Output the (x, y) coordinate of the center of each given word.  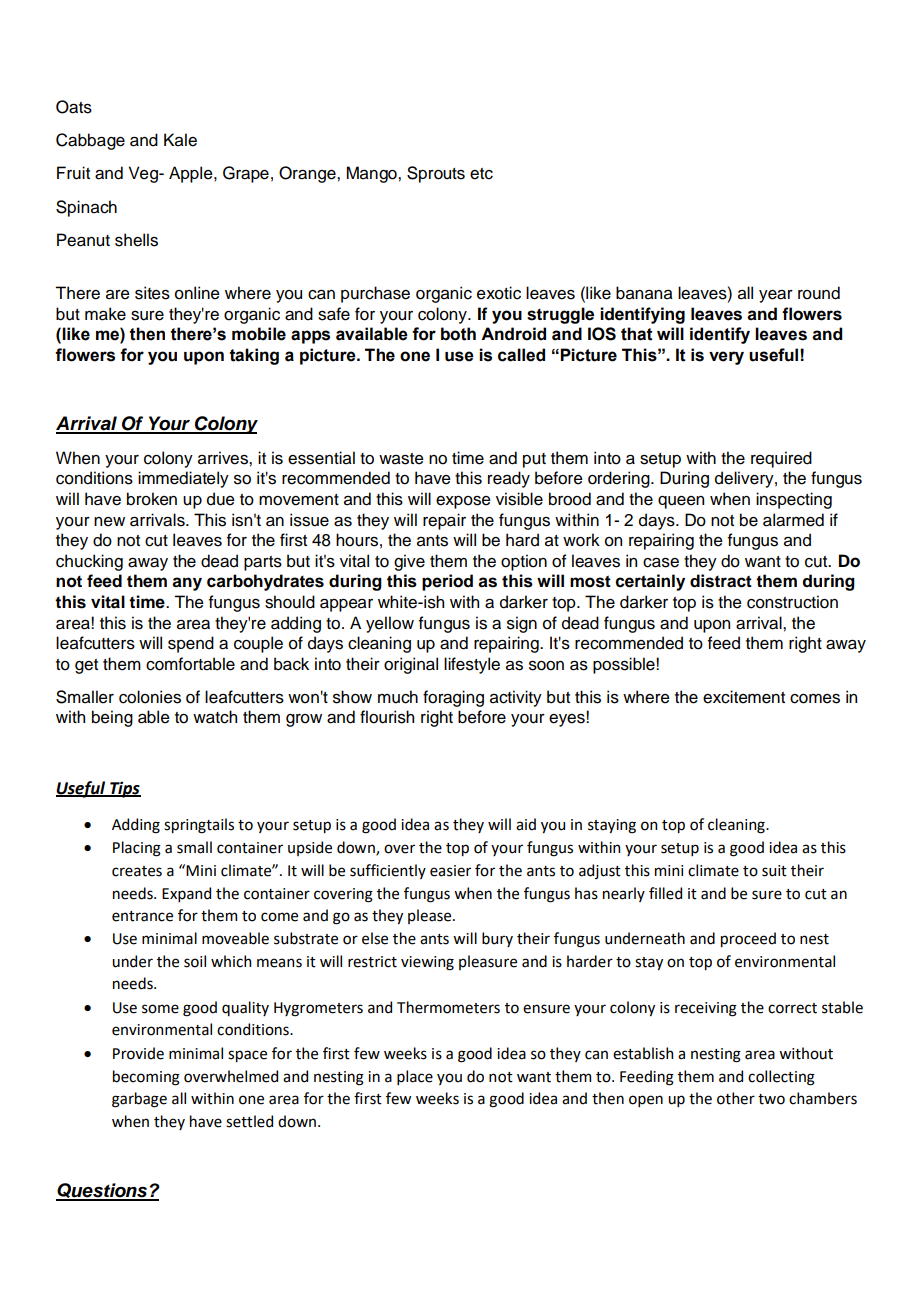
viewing (427, 963)
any (187, 584)
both (458, 334)
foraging (453, 698)
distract (721, 581)
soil (195, 961)
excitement (744, 697)
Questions (103, 1192)
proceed (748, 939)
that (637, 334)
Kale (180, 140)
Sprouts (436, 174)
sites (152, 293)
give (409, 562)
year (776, 296)
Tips (124, 789)
